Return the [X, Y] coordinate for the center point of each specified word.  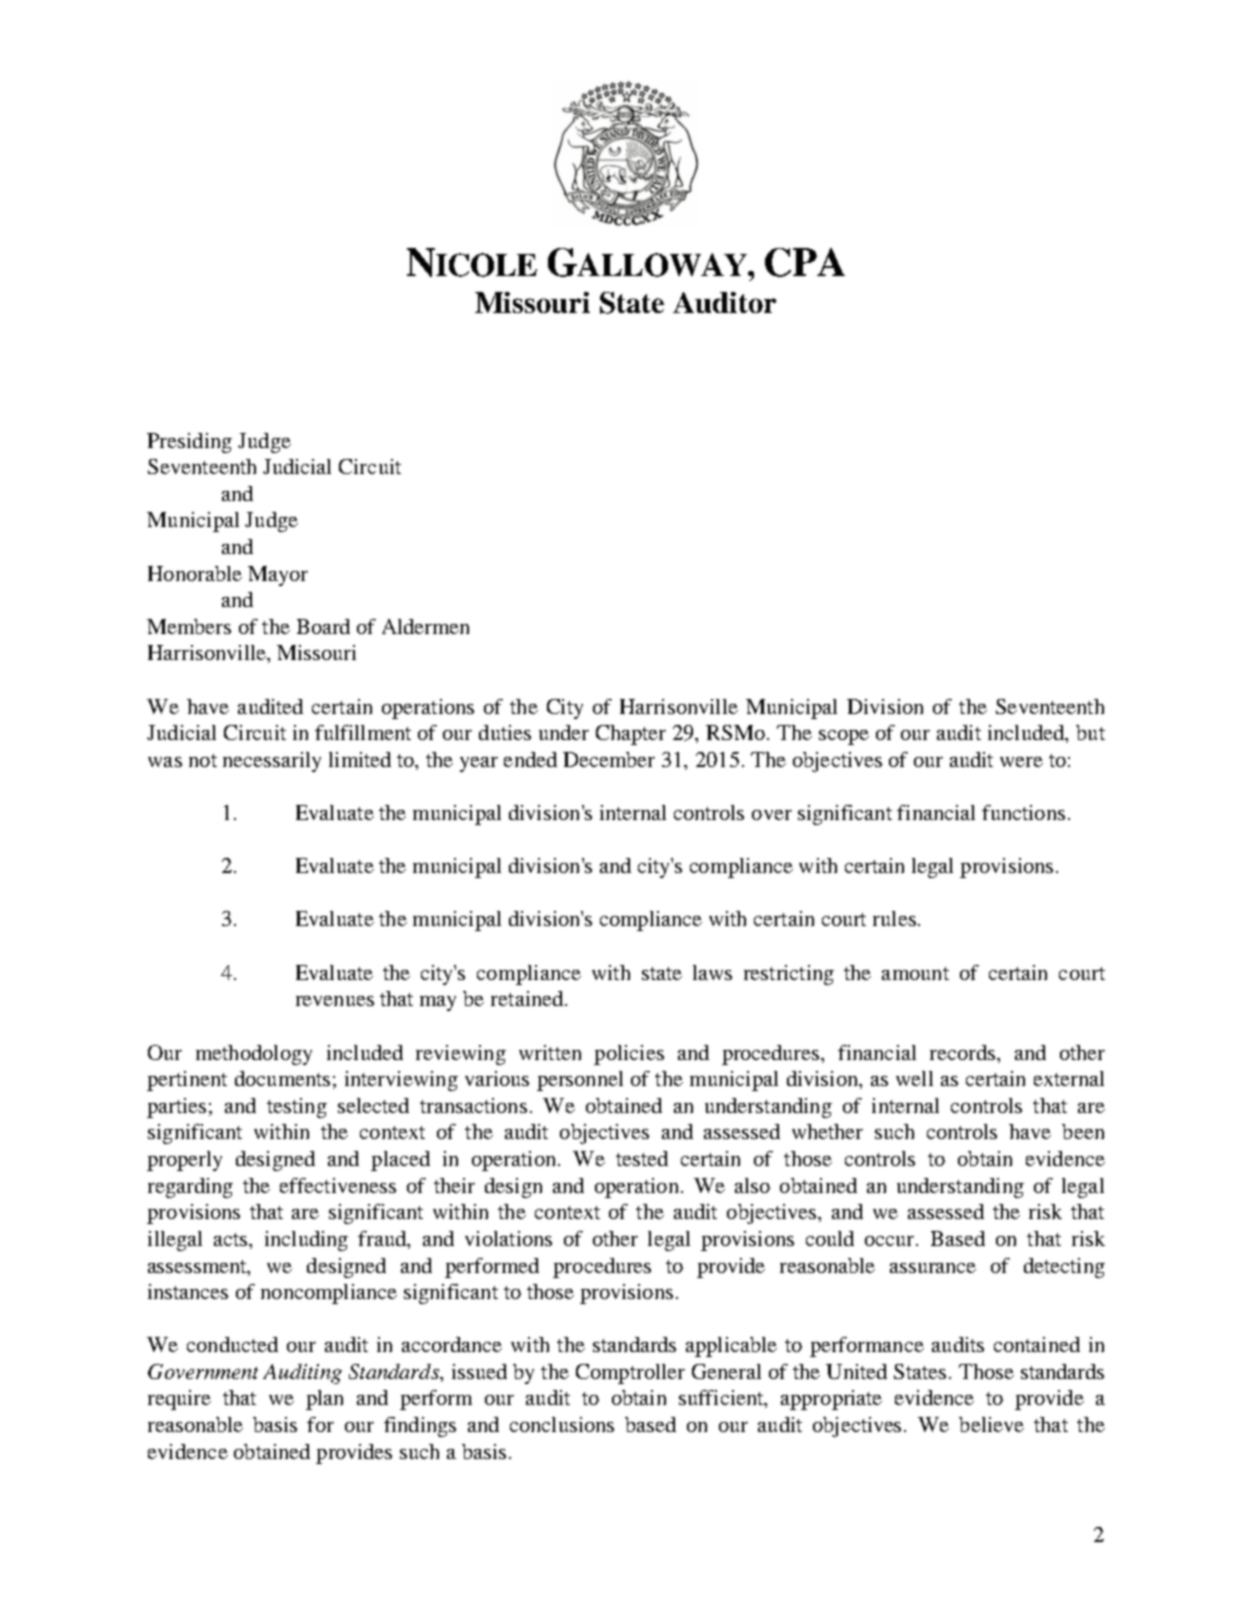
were [1021, 762]
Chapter [631, 735]
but [1090, 732]
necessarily [272, 762]
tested [642, 1158]
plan [324, 1400]
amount [915, 973]
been [1083, 1131]
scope [844, 737]
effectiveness [338, 1185]
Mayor [278, 576]
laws [712, 972]
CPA [805, 262]
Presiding [189, 443]
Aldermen [425, 626]
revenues [335, 1001]
